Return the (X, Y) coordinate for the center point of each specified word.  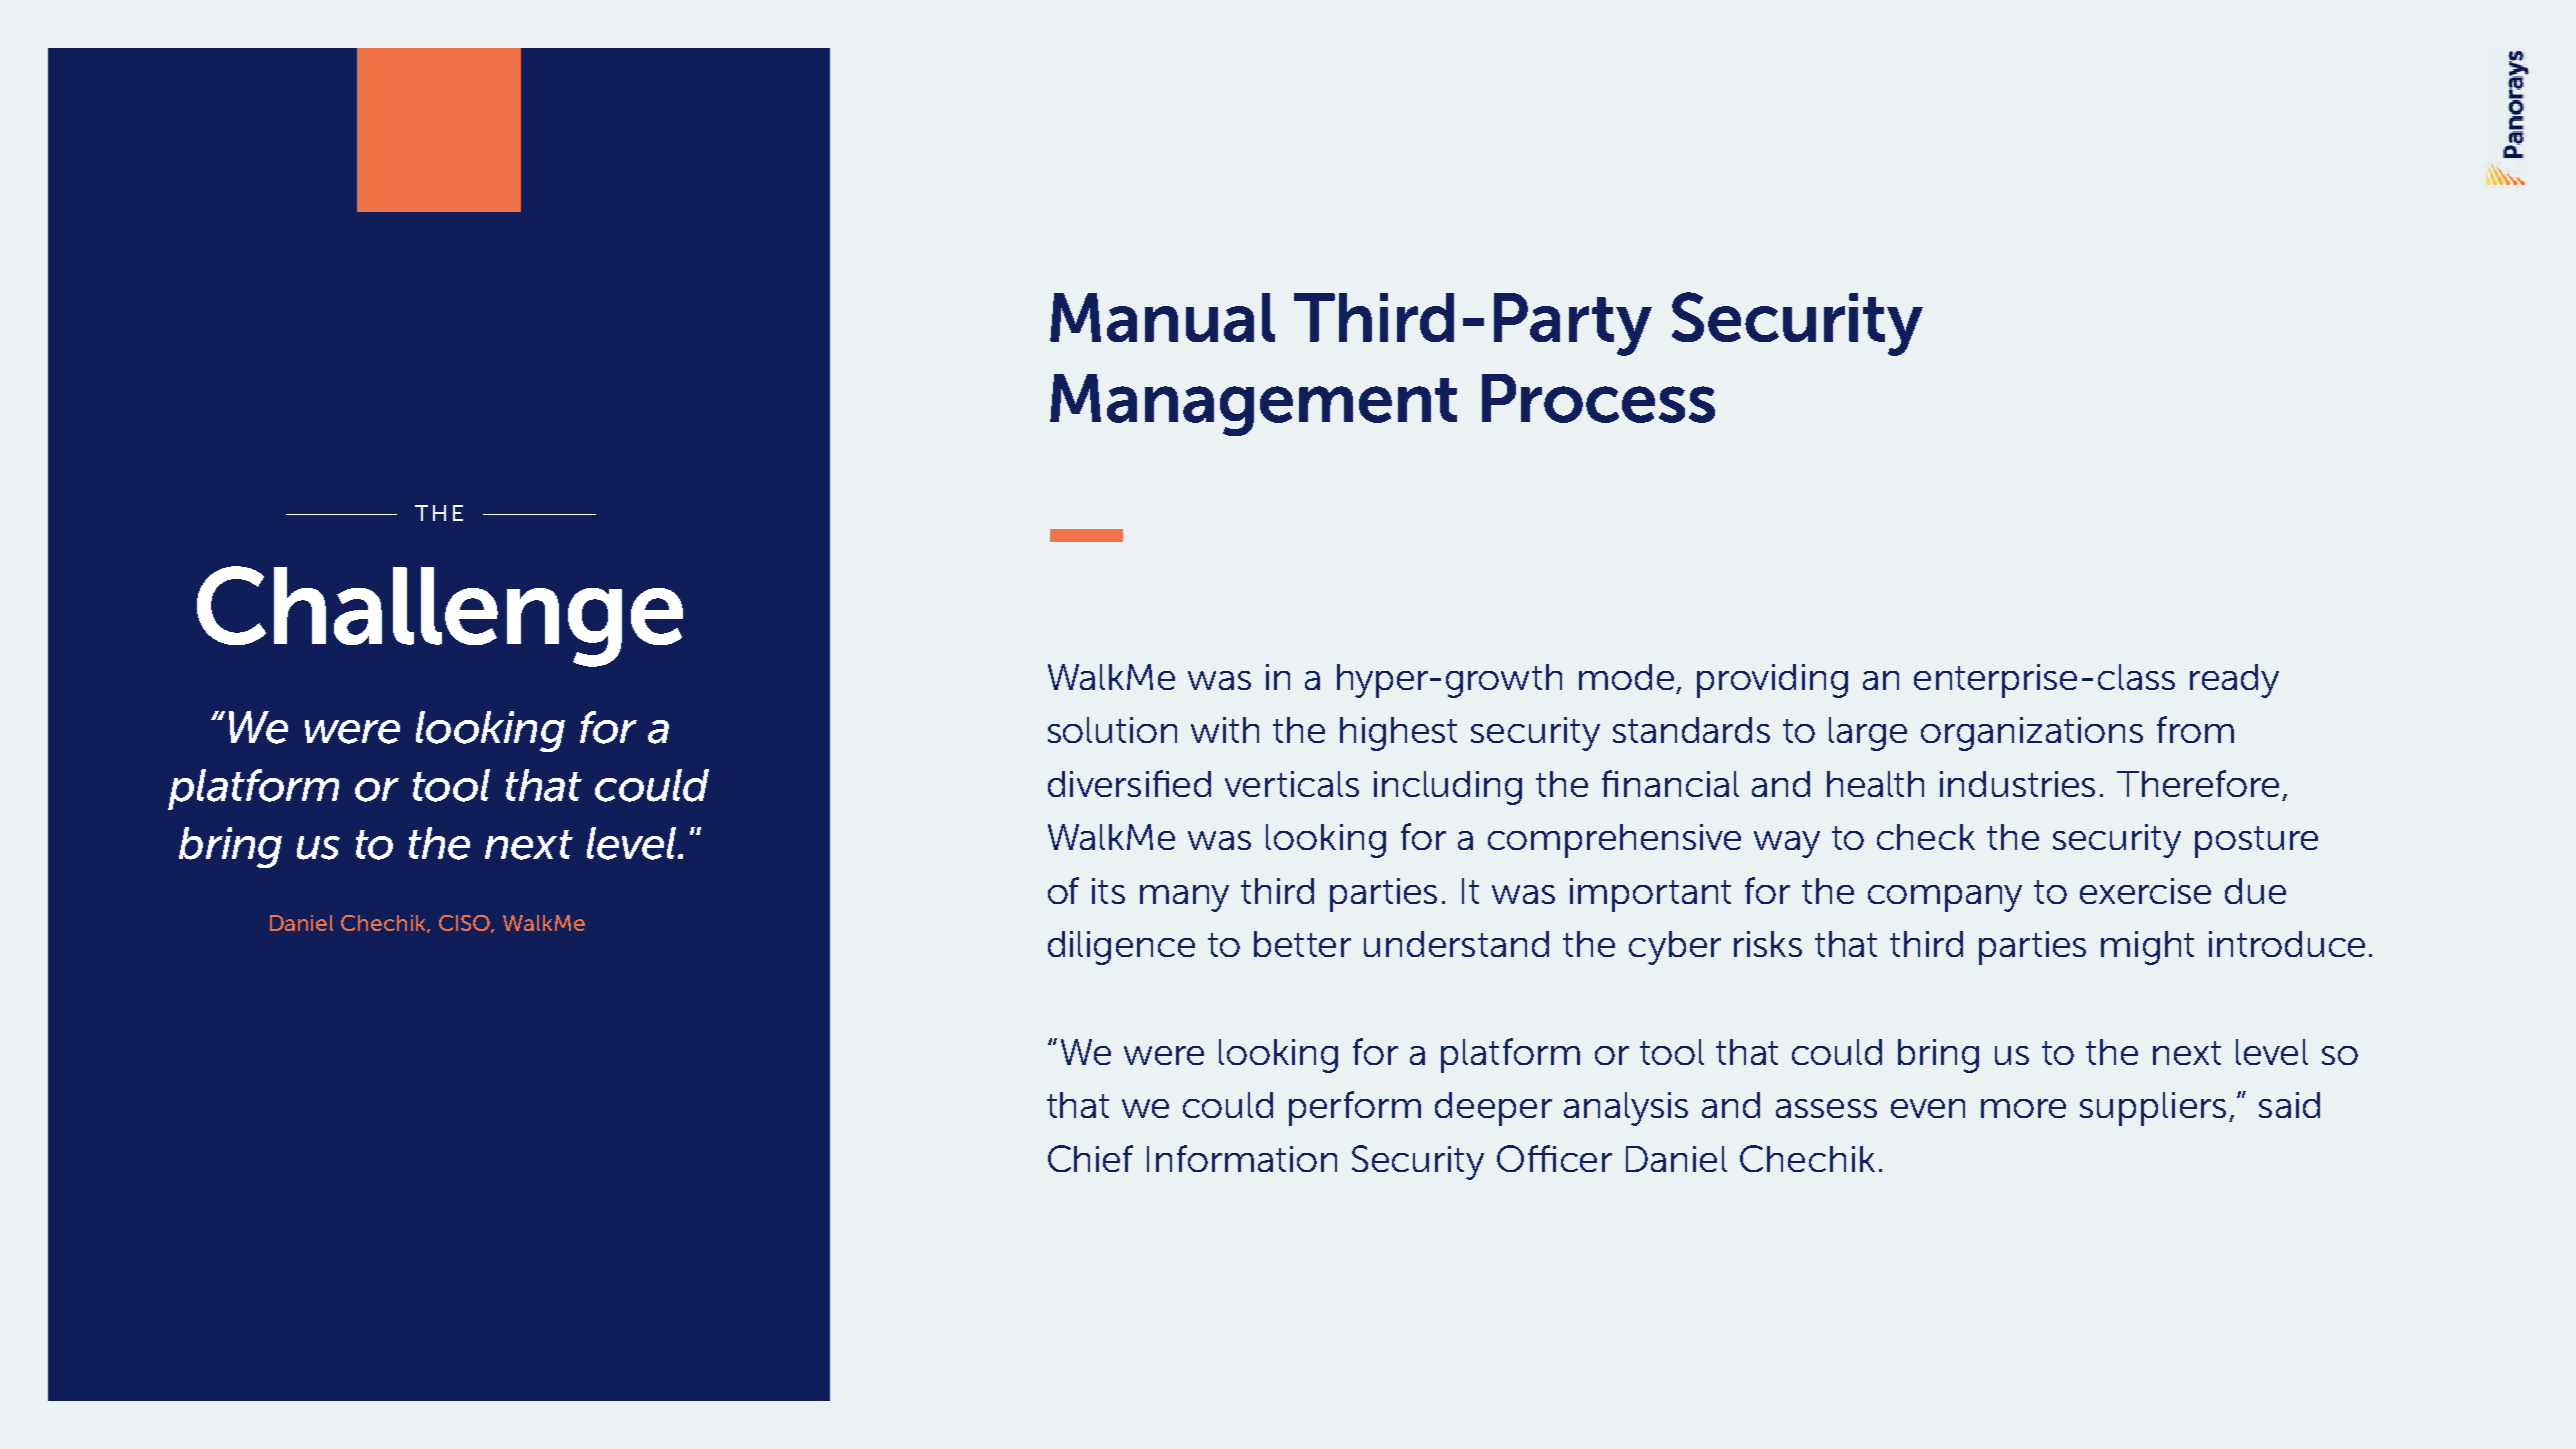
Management (1253, 405)
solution (1112, 730)
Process (1598, 398)
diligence (1121, 948)
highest (1398, 734)
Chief (1090, 1158)
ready (2234, 681)
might (2147, 948)
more (2023, 1108)
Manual (1162, 317)
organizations (2032, 734)
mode (1626, 677)
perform (1355, 1108)
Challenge (440, 616)
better (1302, 944)
